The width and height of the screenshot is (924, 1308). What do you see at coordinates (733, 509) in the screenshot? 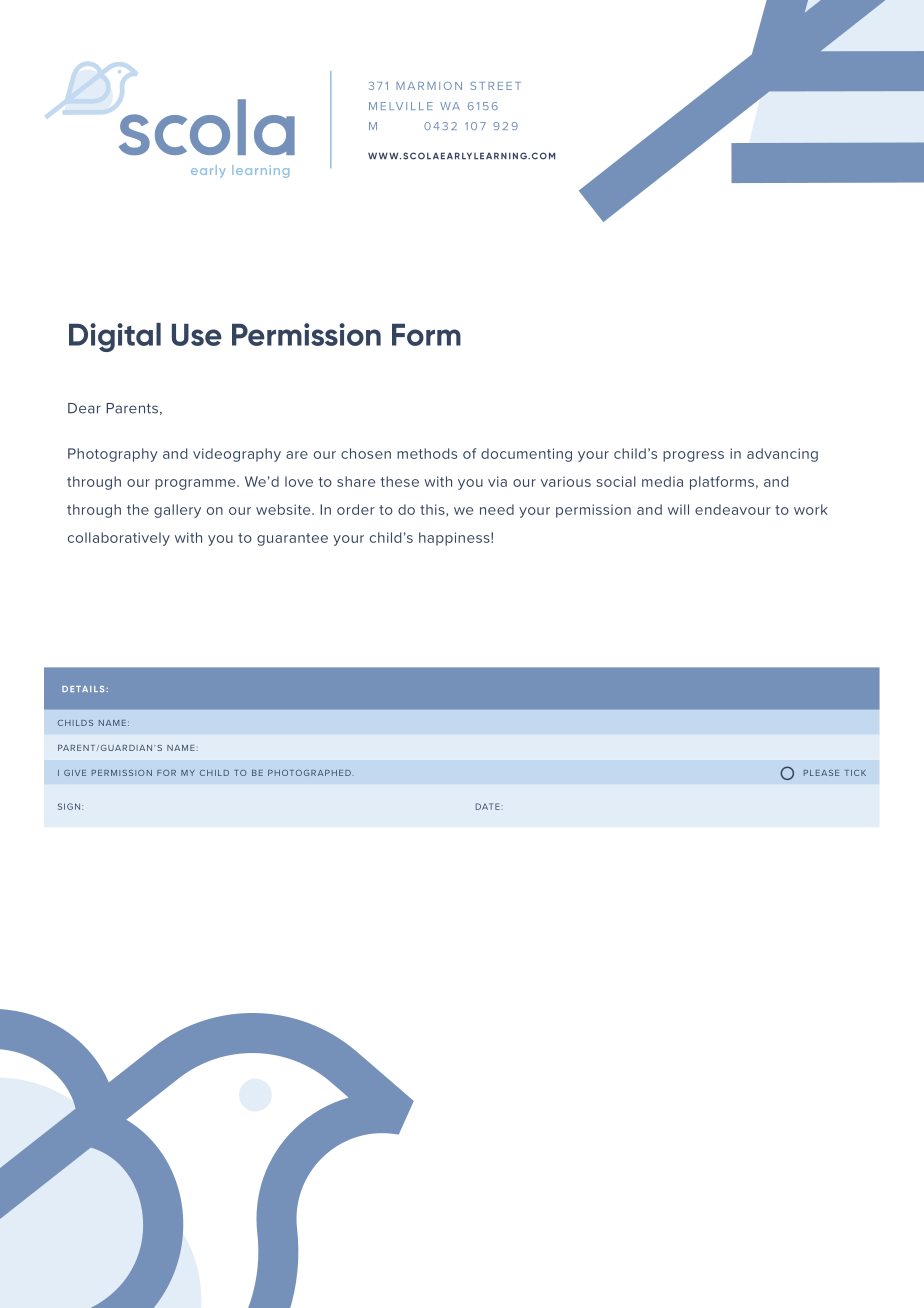
I see `endeavour` at bounding box center [733, 509].
